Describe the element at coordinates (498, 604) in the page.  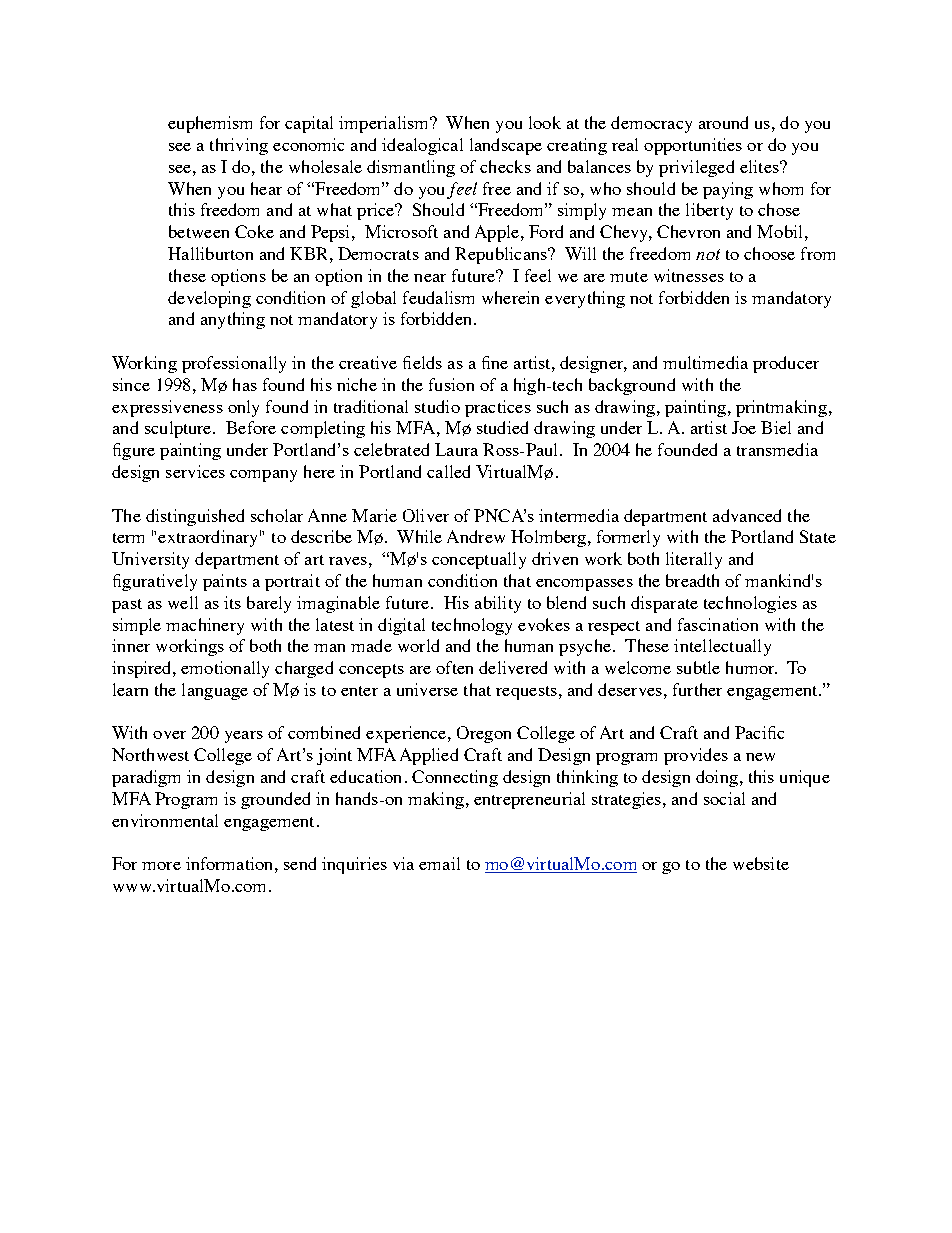
I see `ability` at that location.
